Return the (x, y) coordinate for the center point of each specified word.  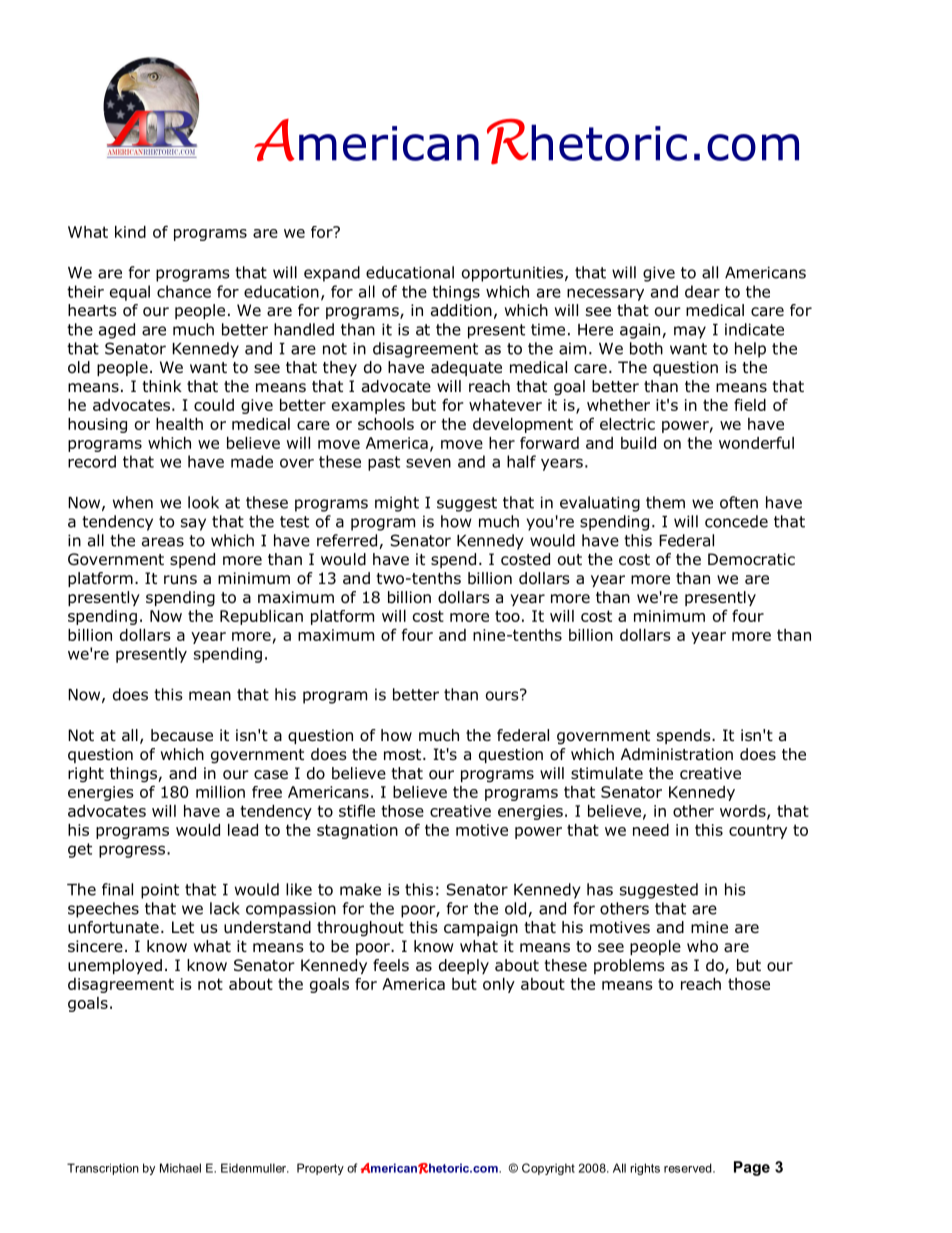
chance (184, 291)
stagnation (357, 831)
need (651, 830)
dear (702, 291)
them (665, 502)
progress (133, 851)
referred (348, 541)
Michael (180, 1168)
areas (163, 542)
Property (320, 1169)
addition (461, 310)
